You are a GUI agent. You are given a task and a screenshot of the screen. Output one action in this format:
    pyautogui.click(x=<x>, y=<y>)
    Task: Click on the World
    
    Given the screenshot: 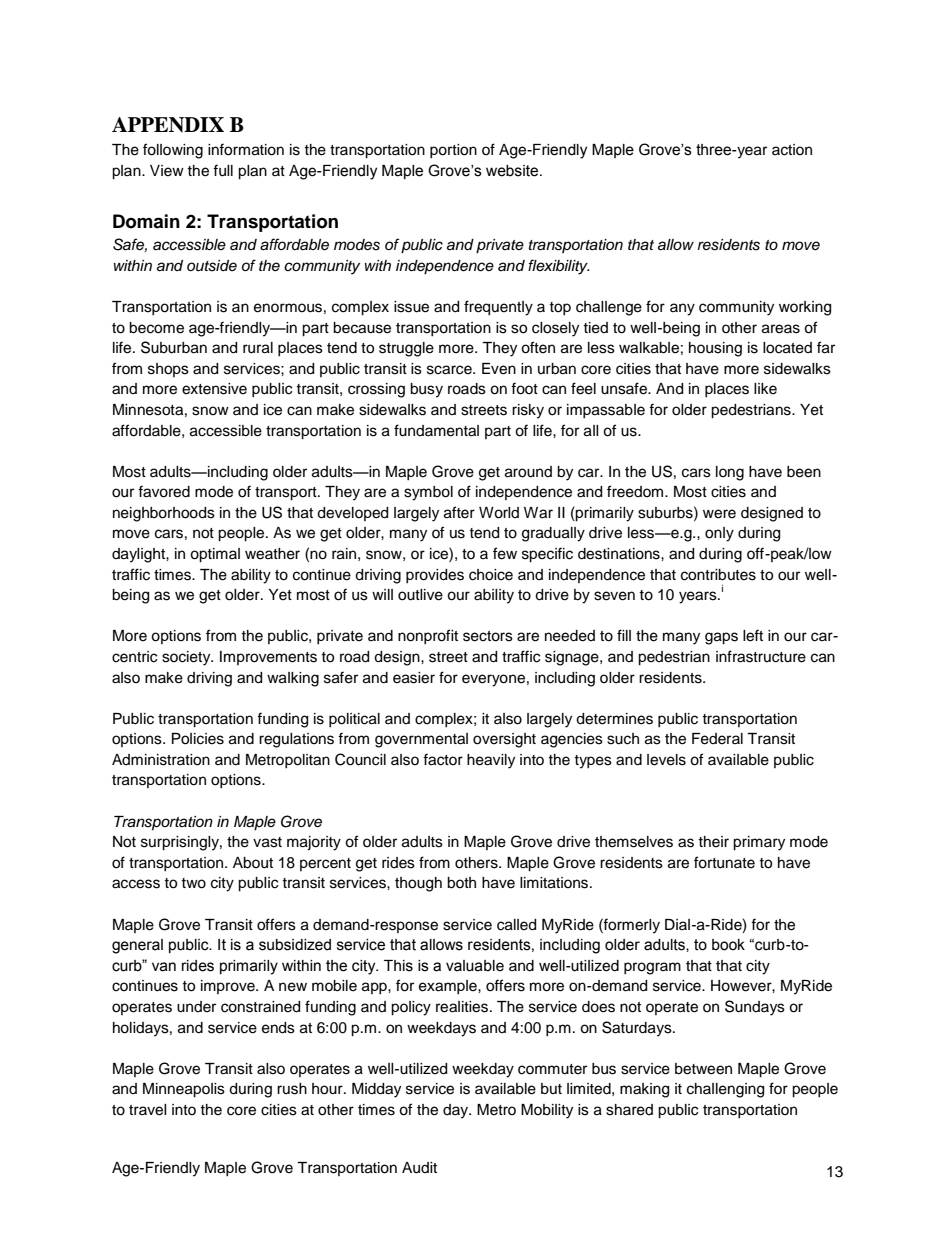 What is the action you would take?
    pyautogui.click(x=499, y=513)
